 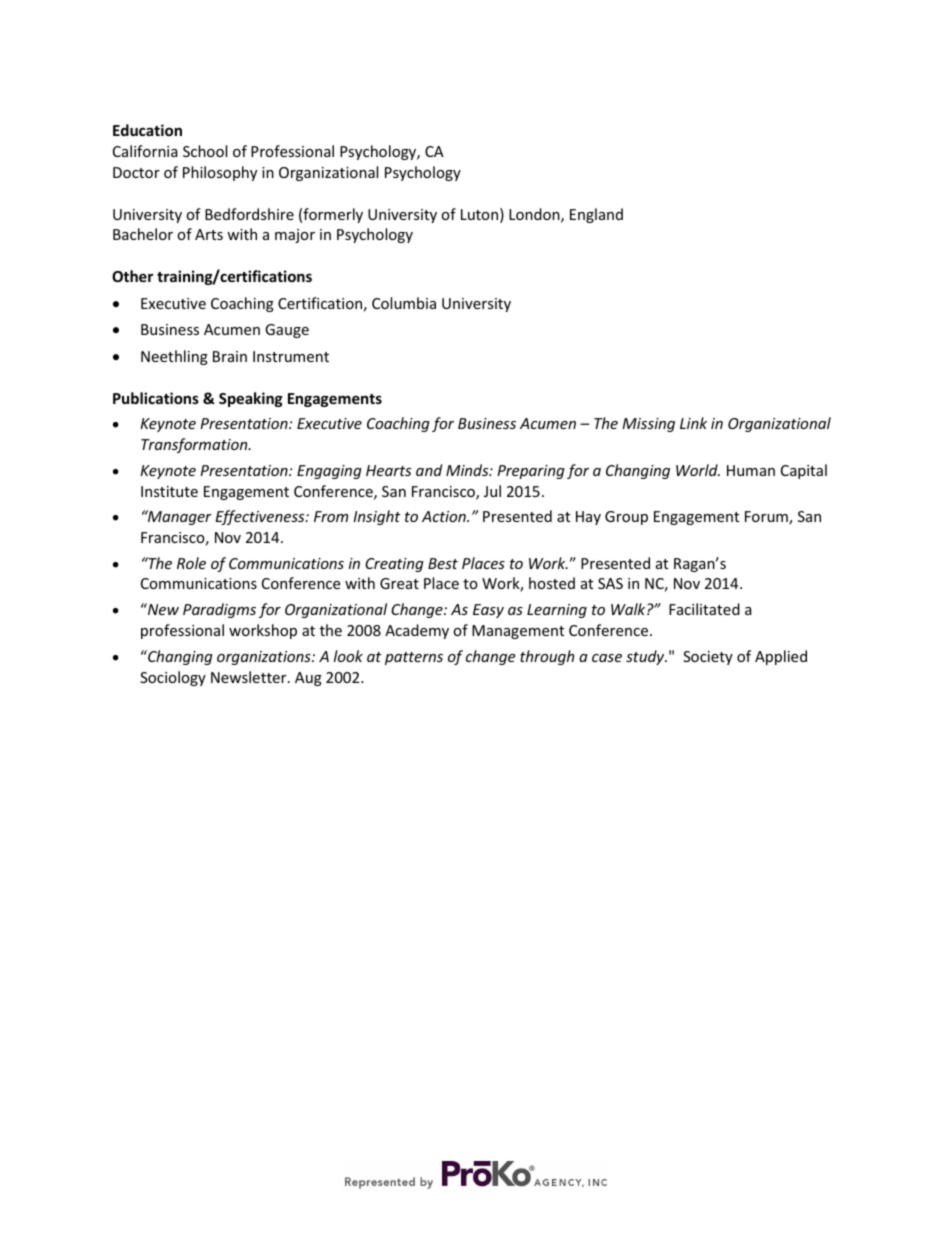 What do you see at coordinates (250, 677) in the image?
I see `Newsletter` at bounding box center [250, 677].
